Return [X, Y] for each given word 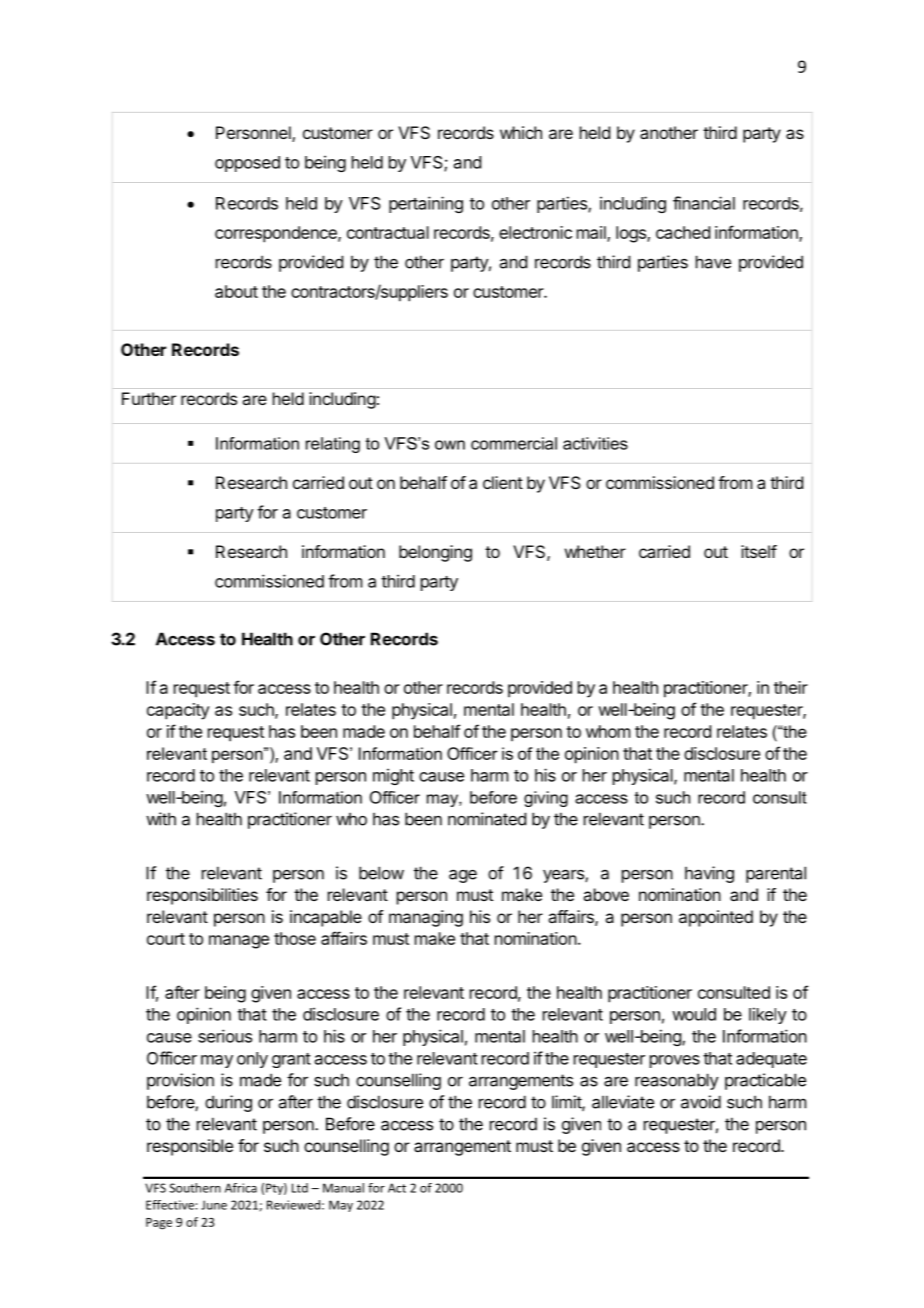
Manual [343, 1188]
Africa [241, 1188]
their [791, 687]
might [393, 776]
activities [595, 443]
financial [704, 203]
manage [239, 942]
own [450, 445]
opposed [247, 164]
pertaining [426, 204]
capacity [178, 711]
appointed [716, 918]
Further [149, 398]
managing [426, 918]
